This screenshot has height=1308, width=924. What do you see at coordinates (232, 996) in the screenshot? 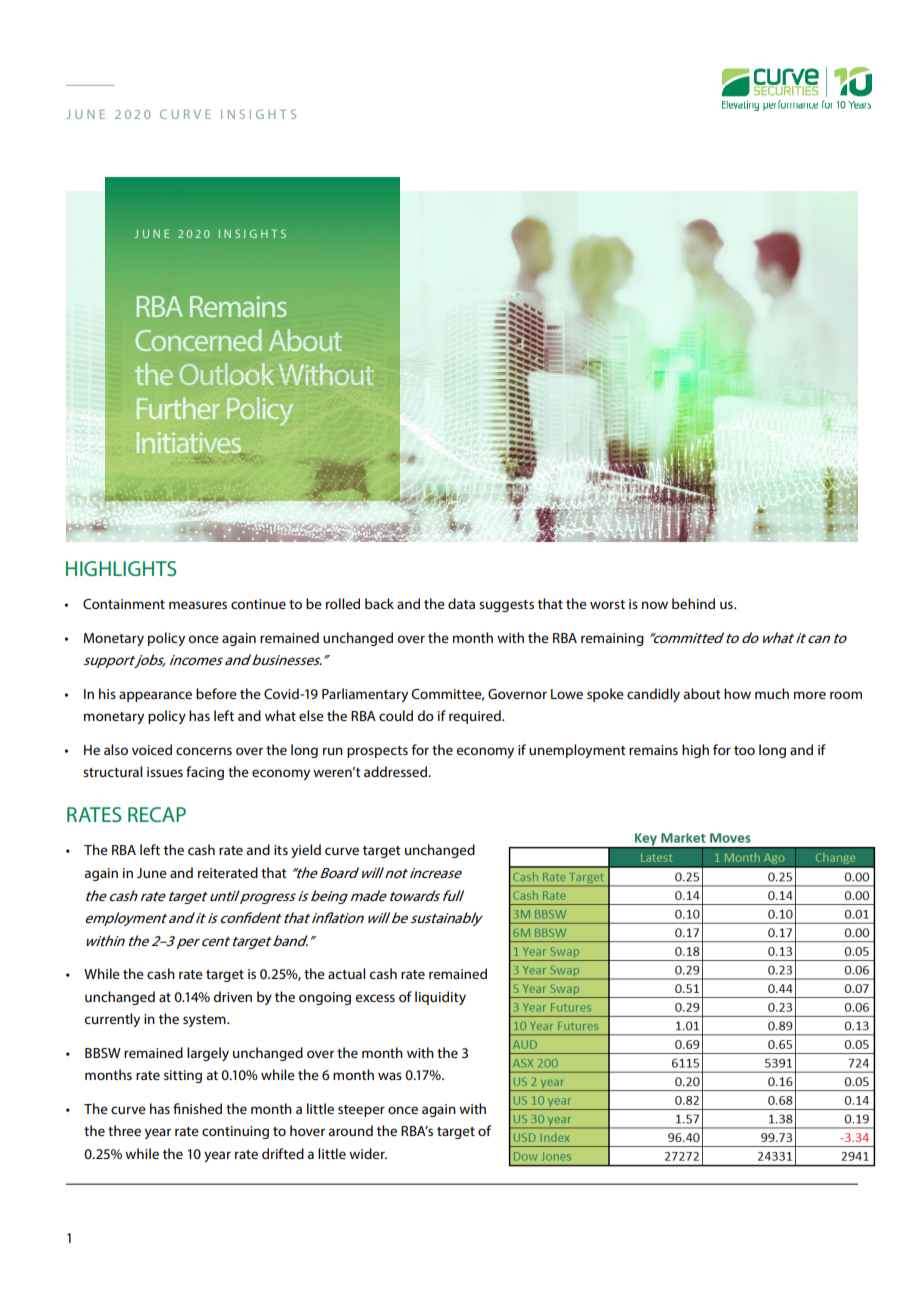
I see `driven` at bounding box center [232, 996].
